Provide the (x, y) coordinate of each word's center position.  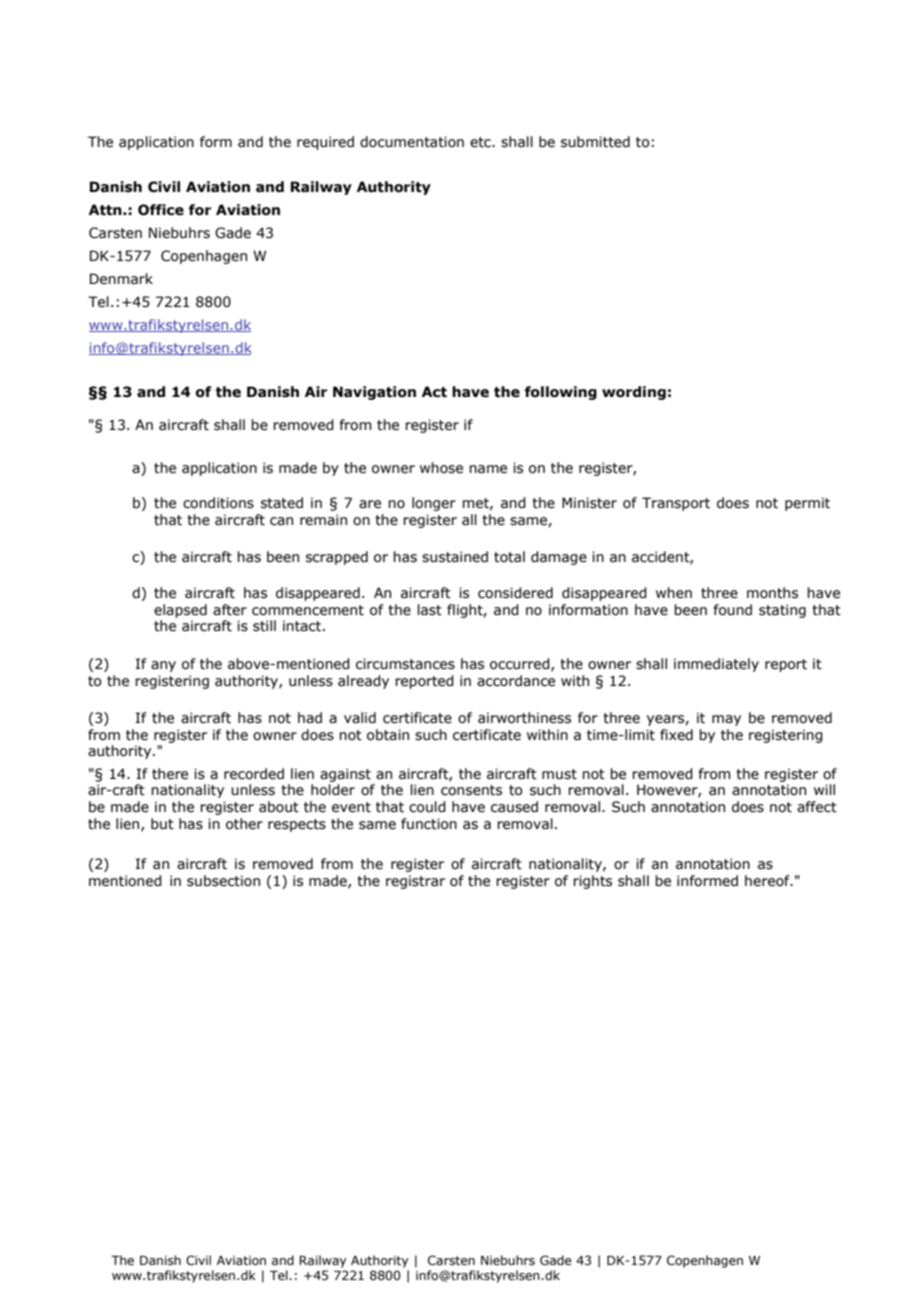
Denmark (121, 279)
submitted (595, 142)
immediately (716, 665)
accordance (516, 681)
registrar (415, 882)
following (561, 393)
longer (434, 504)
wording (634, 393)
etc (481, 142)
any (163, 666)
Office (161, 210)
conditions (218, 503)
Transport (676, 504)
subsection (223, 881)
